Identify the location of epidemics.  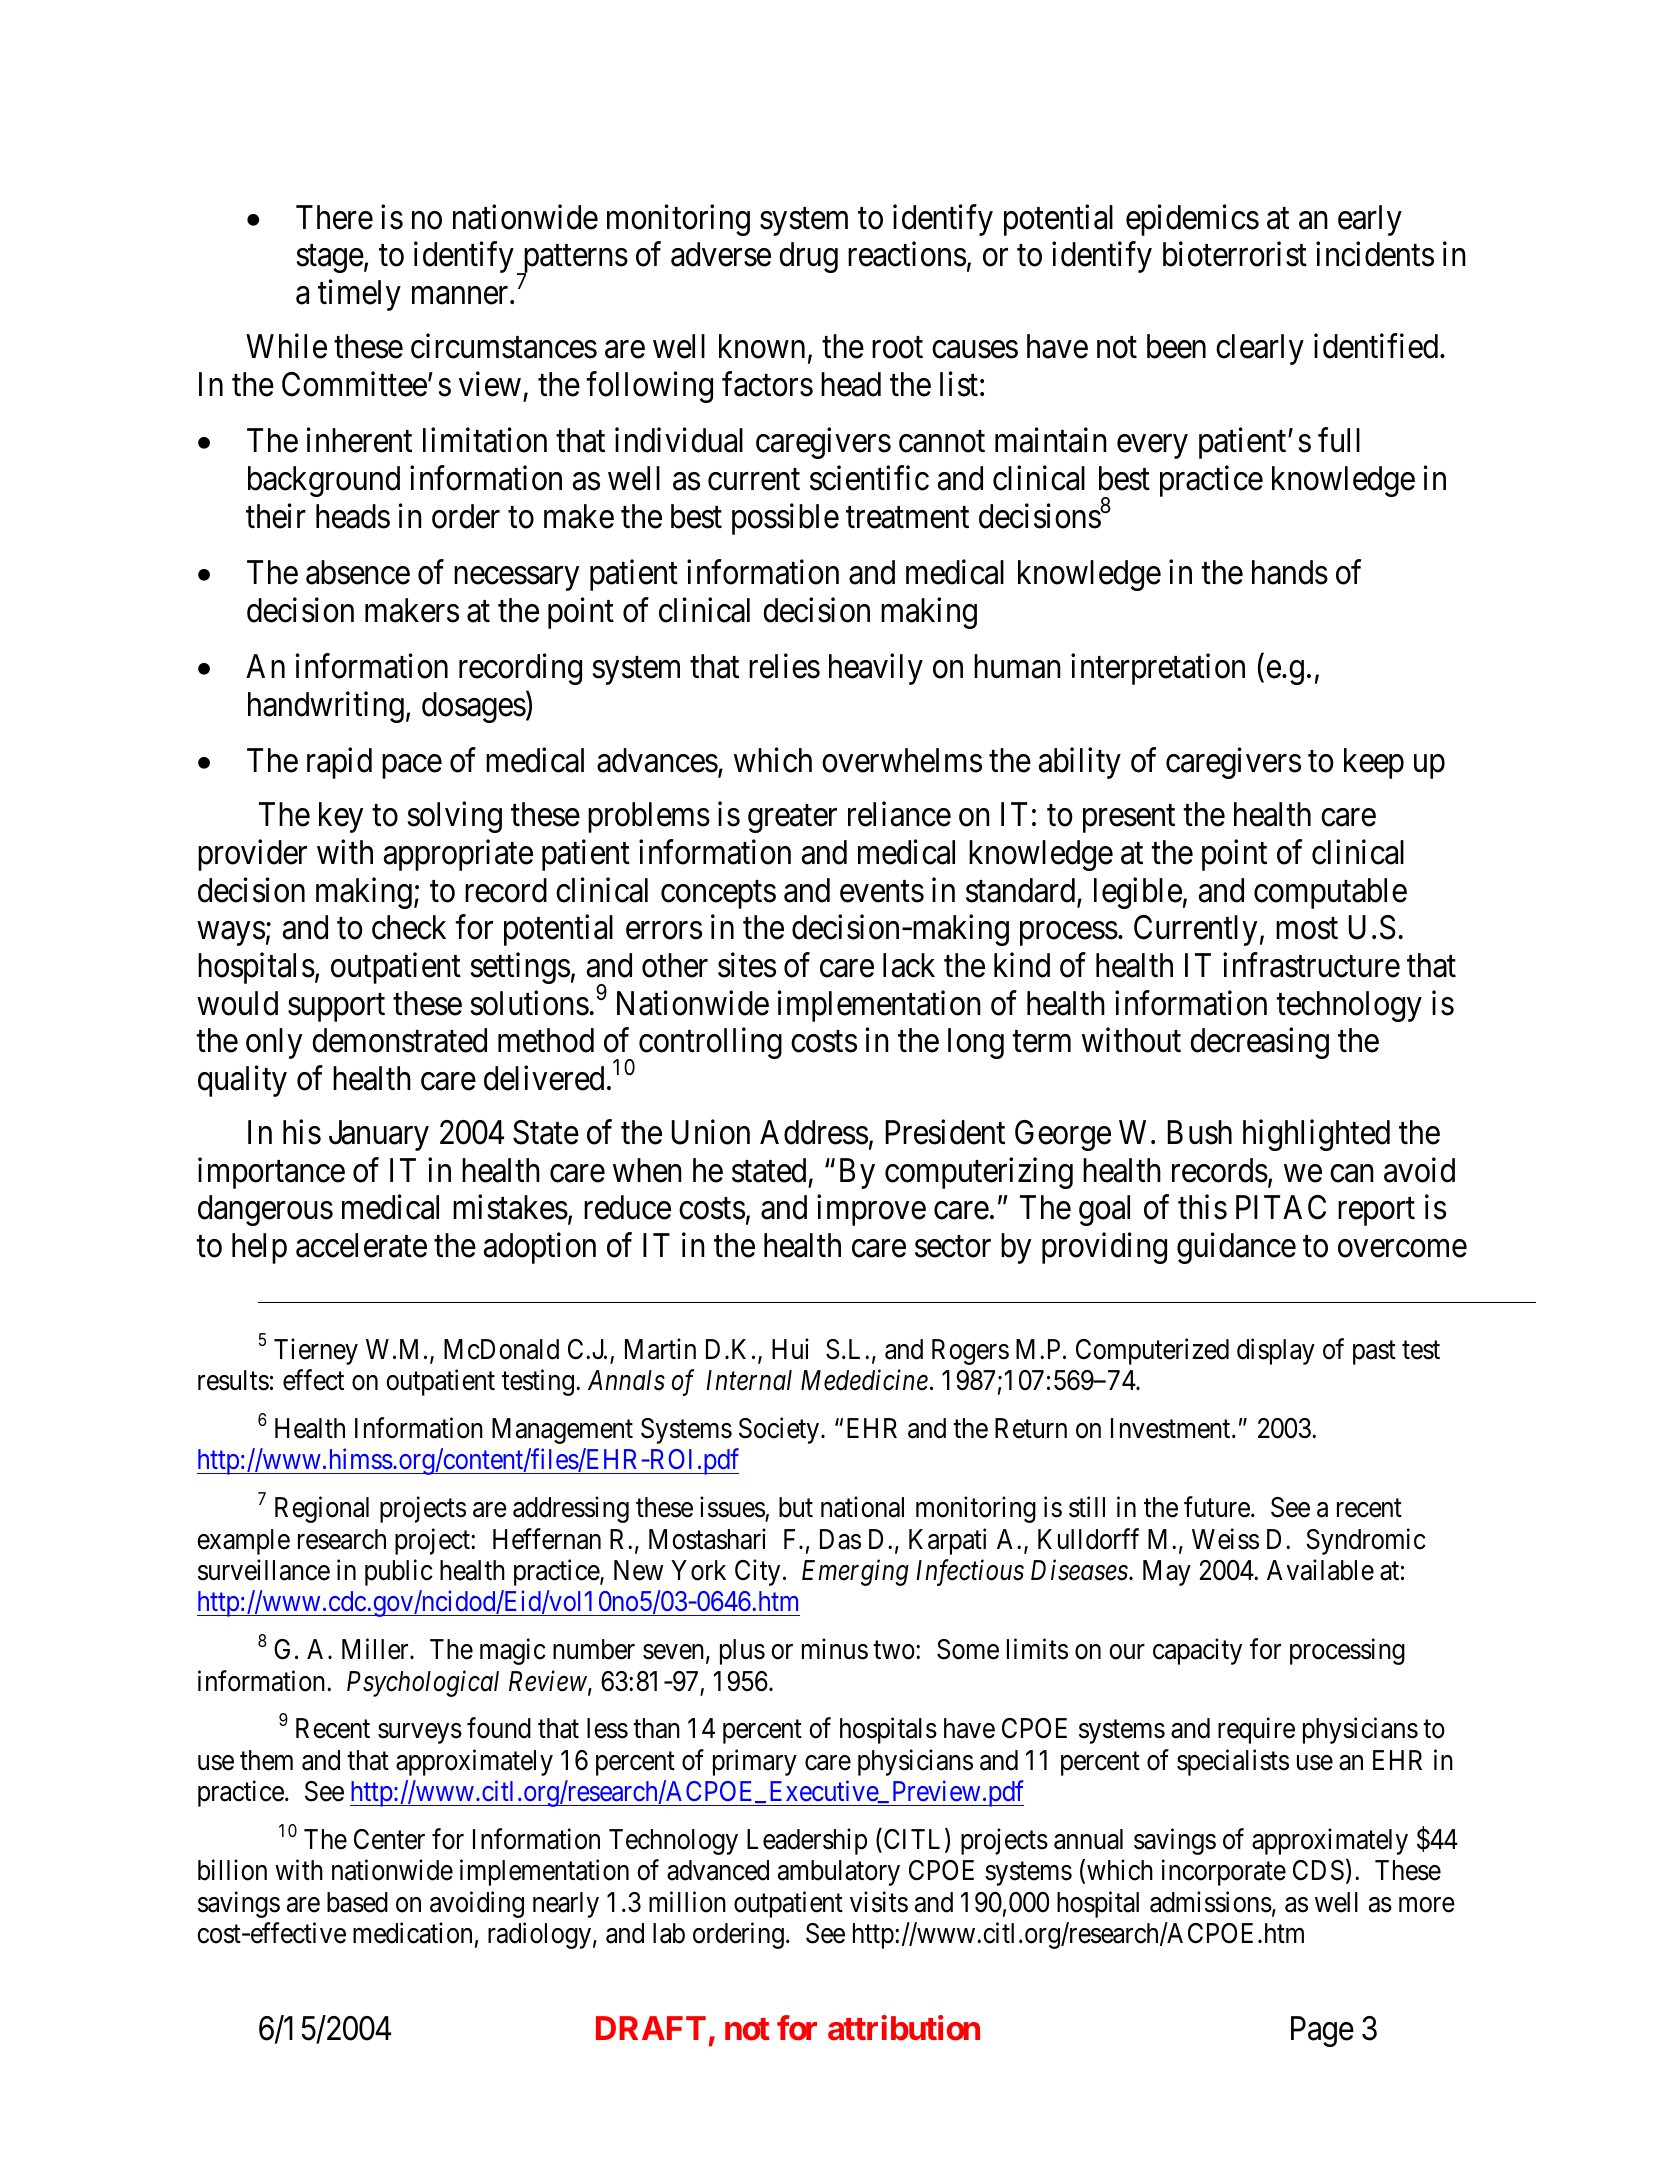
(1192, 220).
